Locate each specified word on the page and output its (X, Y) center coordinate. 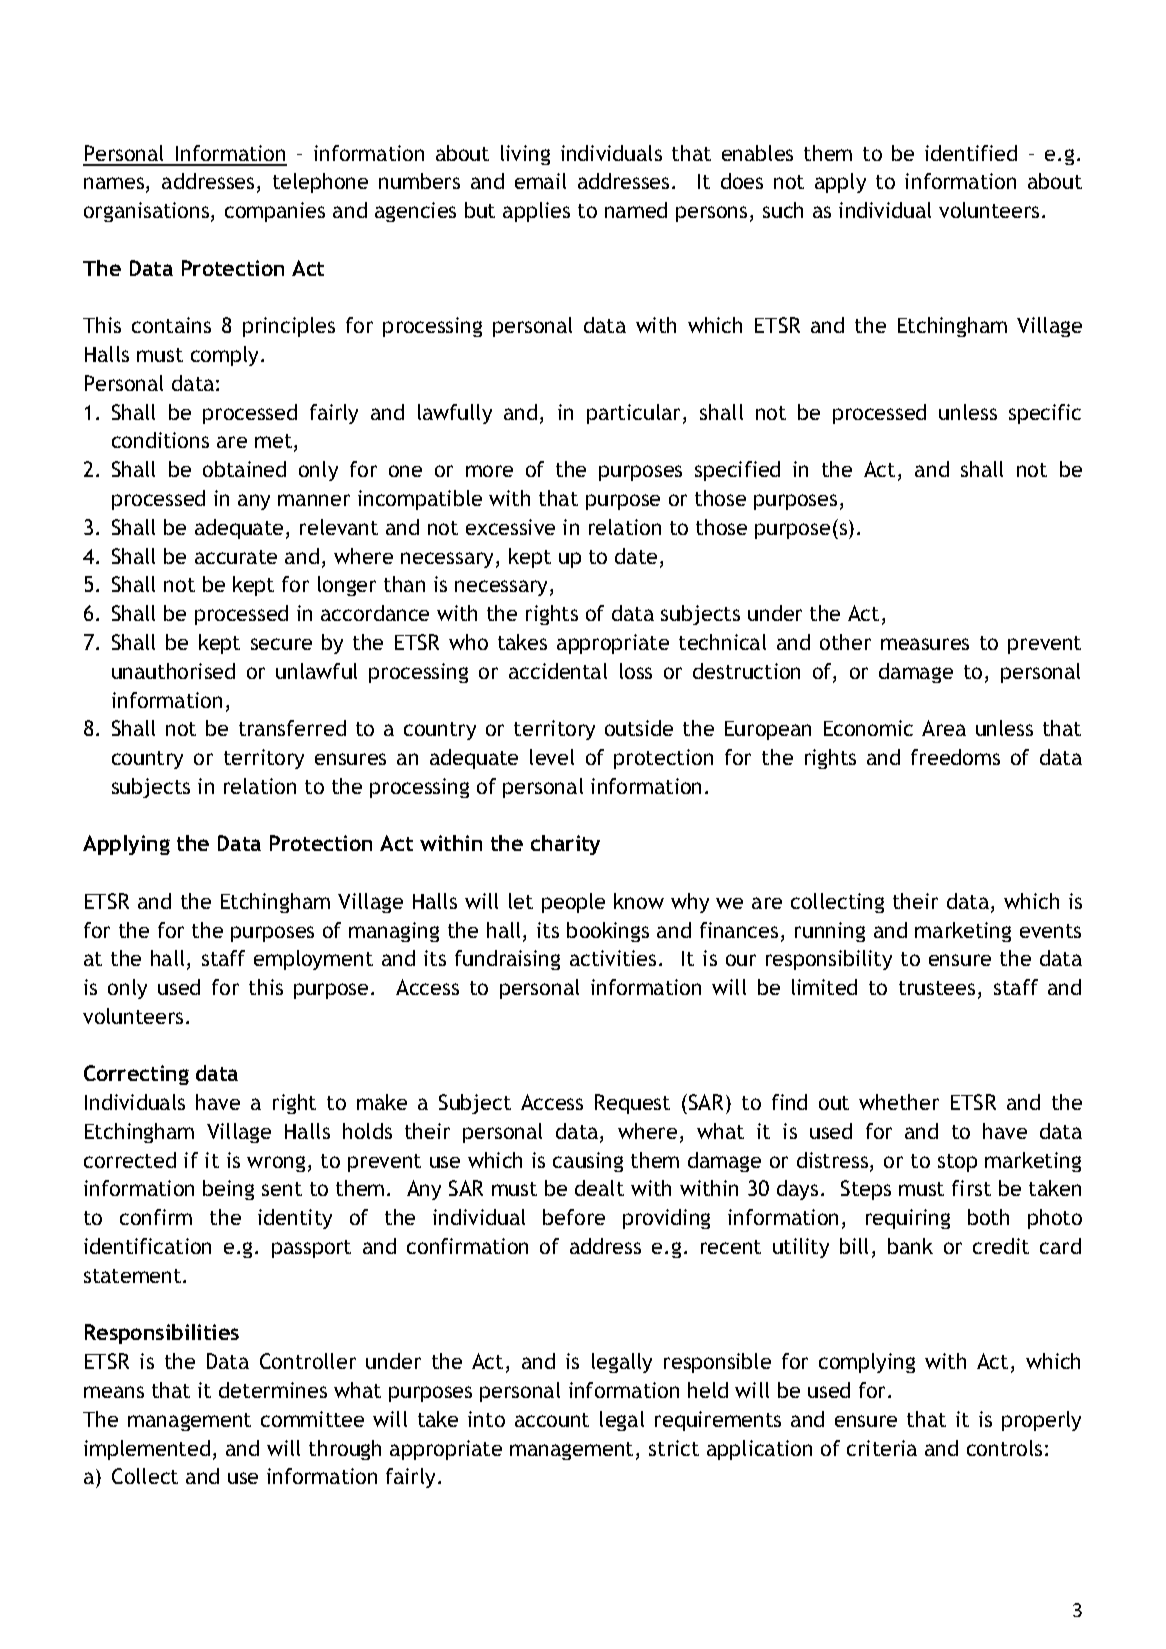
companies (275, 212)
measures (925, 644)
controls (1004, 1448)
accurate (236, 557)
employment (313, 960)
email (540, 181)
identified (971, 153)
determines (273, 1390)
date (638, 557)
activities (613, 958)
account (552, 1420)
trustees (937, 988)
